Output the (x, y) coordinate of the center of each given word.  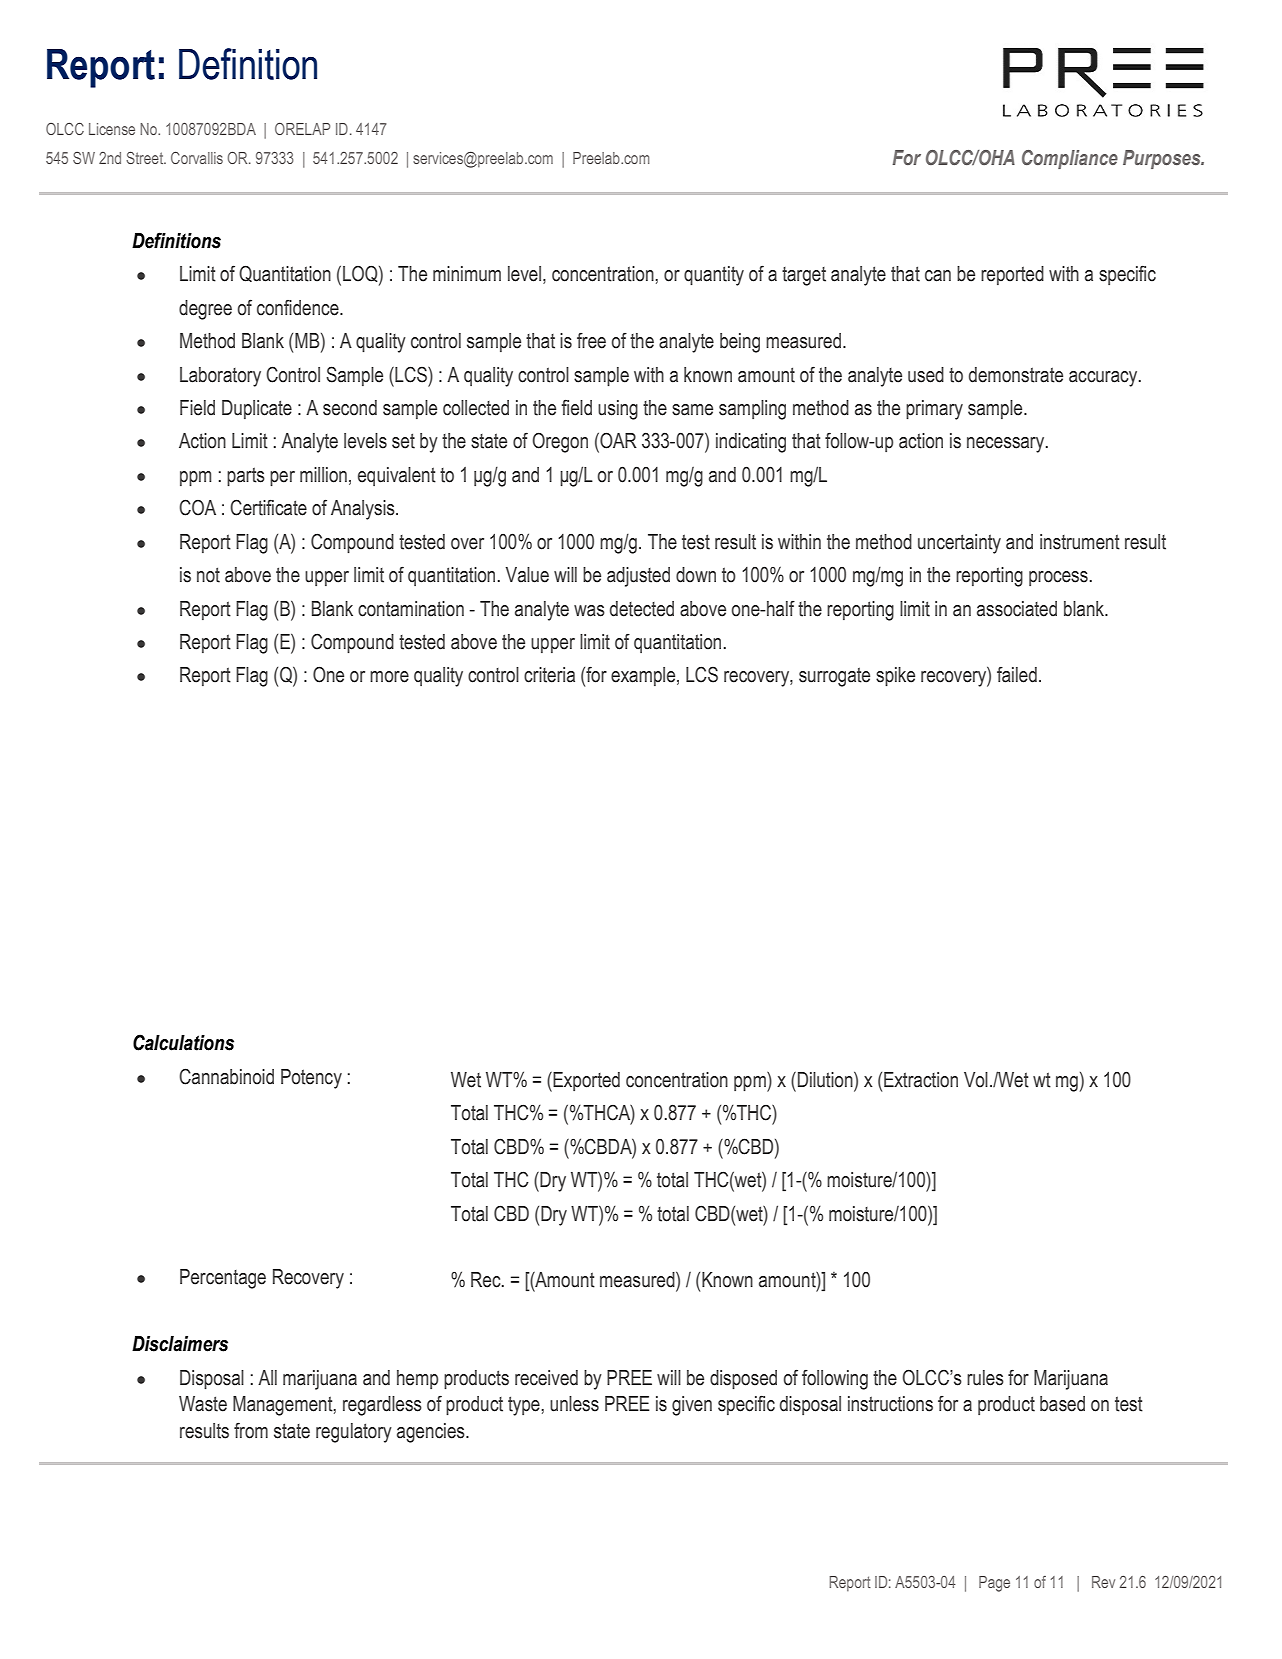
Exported (585, 1082)
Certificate (268, 507)
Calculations (183, 1042)
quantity (714, 276)
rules (985, 1378)
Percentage (223, 1279)
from (251, 1430)
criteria (549, 675)
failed (1017, 675)
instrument (1080, 542)
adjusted (638, 577)
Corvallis (197, 158)
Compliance (1070, 159)
